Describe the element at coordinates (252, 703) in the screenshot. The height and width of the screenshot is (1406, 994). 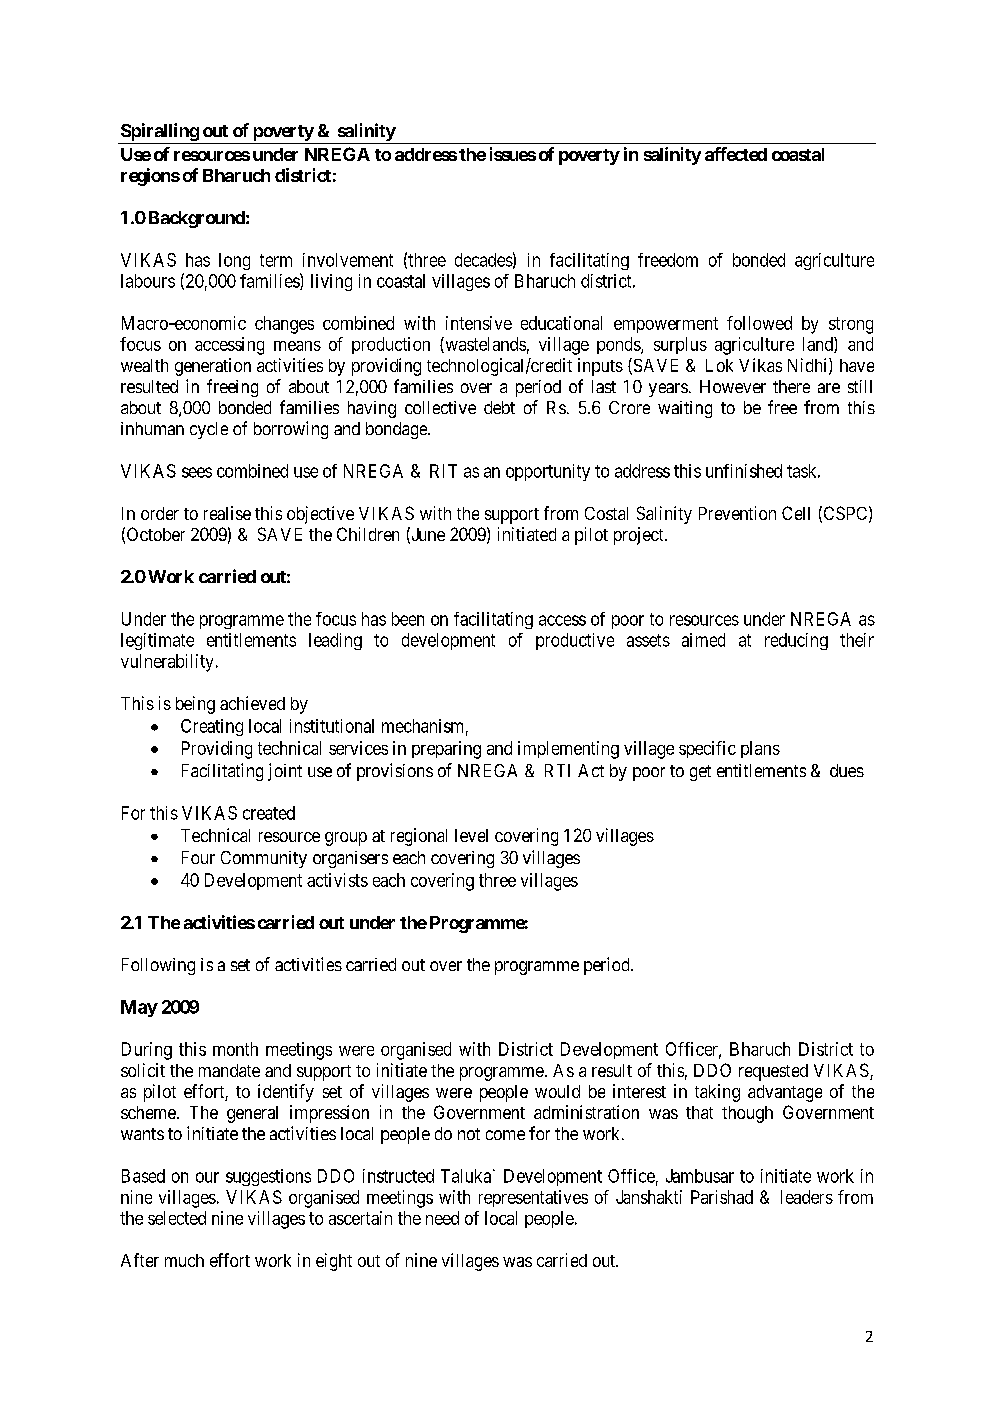
I see `achieved` at that location.
